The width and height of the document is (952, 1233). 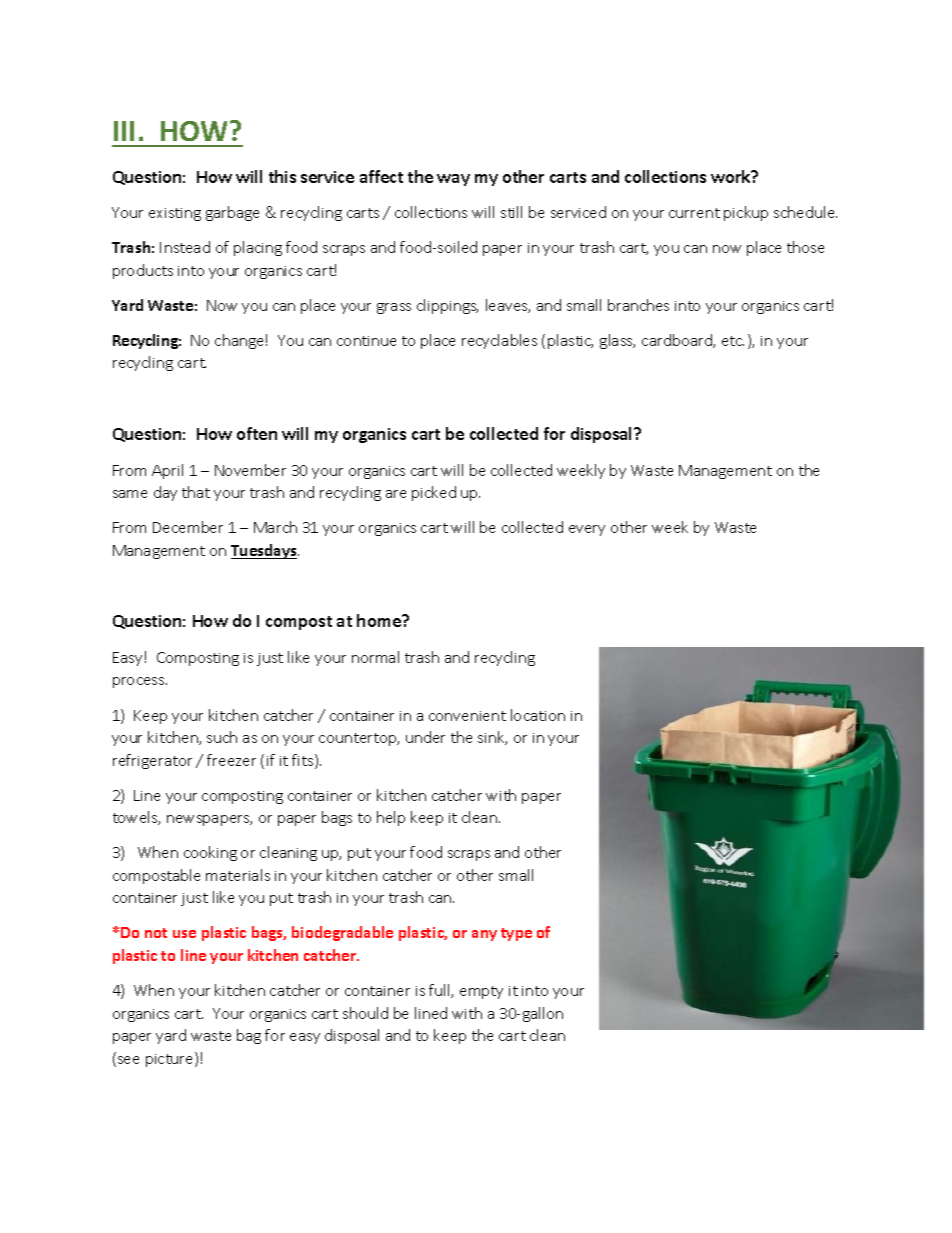 What do you see at coordinates (732, 176) in the document?
I see `work` at bounding box center [732, 176].
